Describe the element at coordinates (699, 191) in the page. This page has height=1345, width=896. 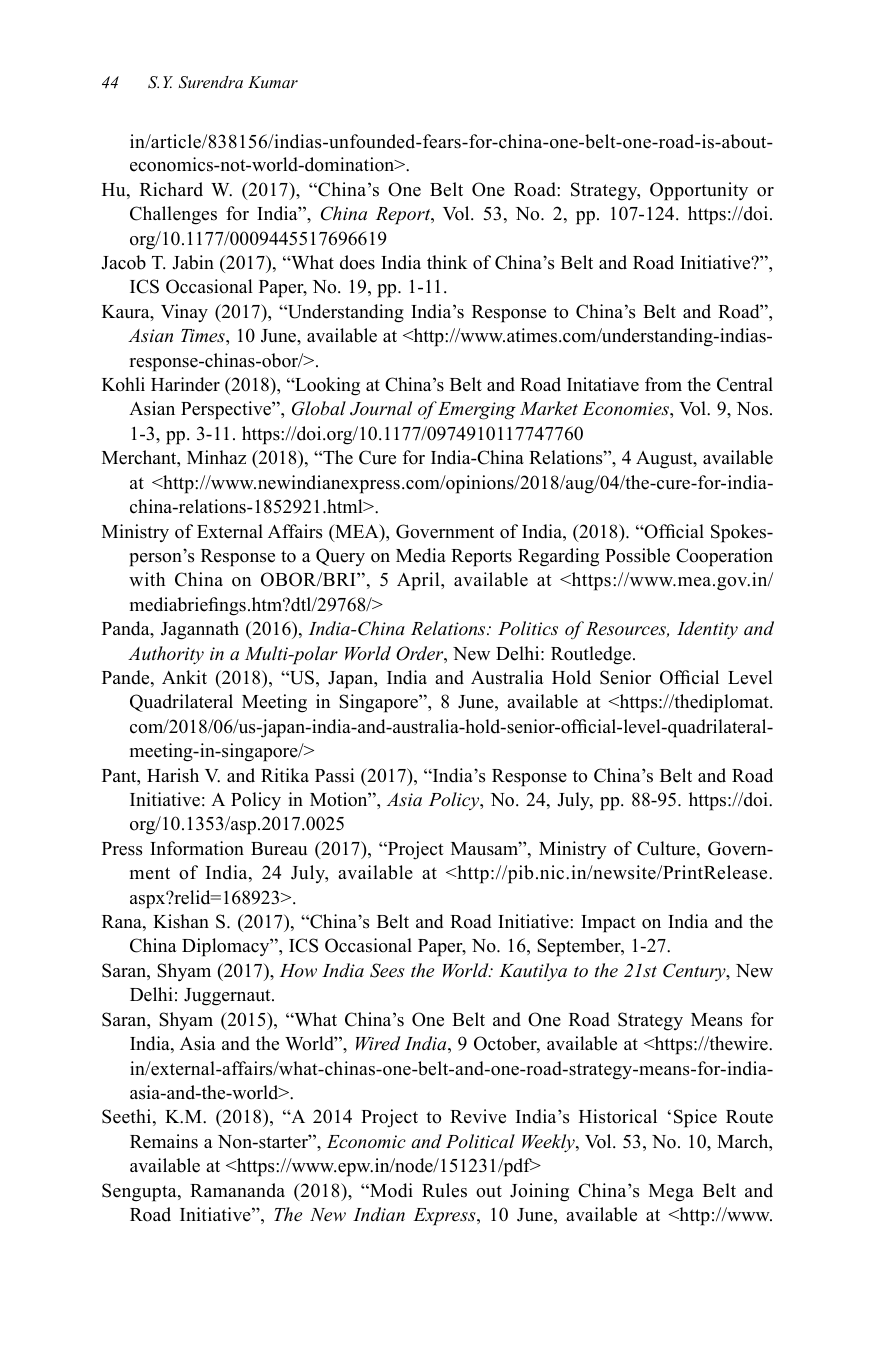
I see `Opportunity` at that location.
